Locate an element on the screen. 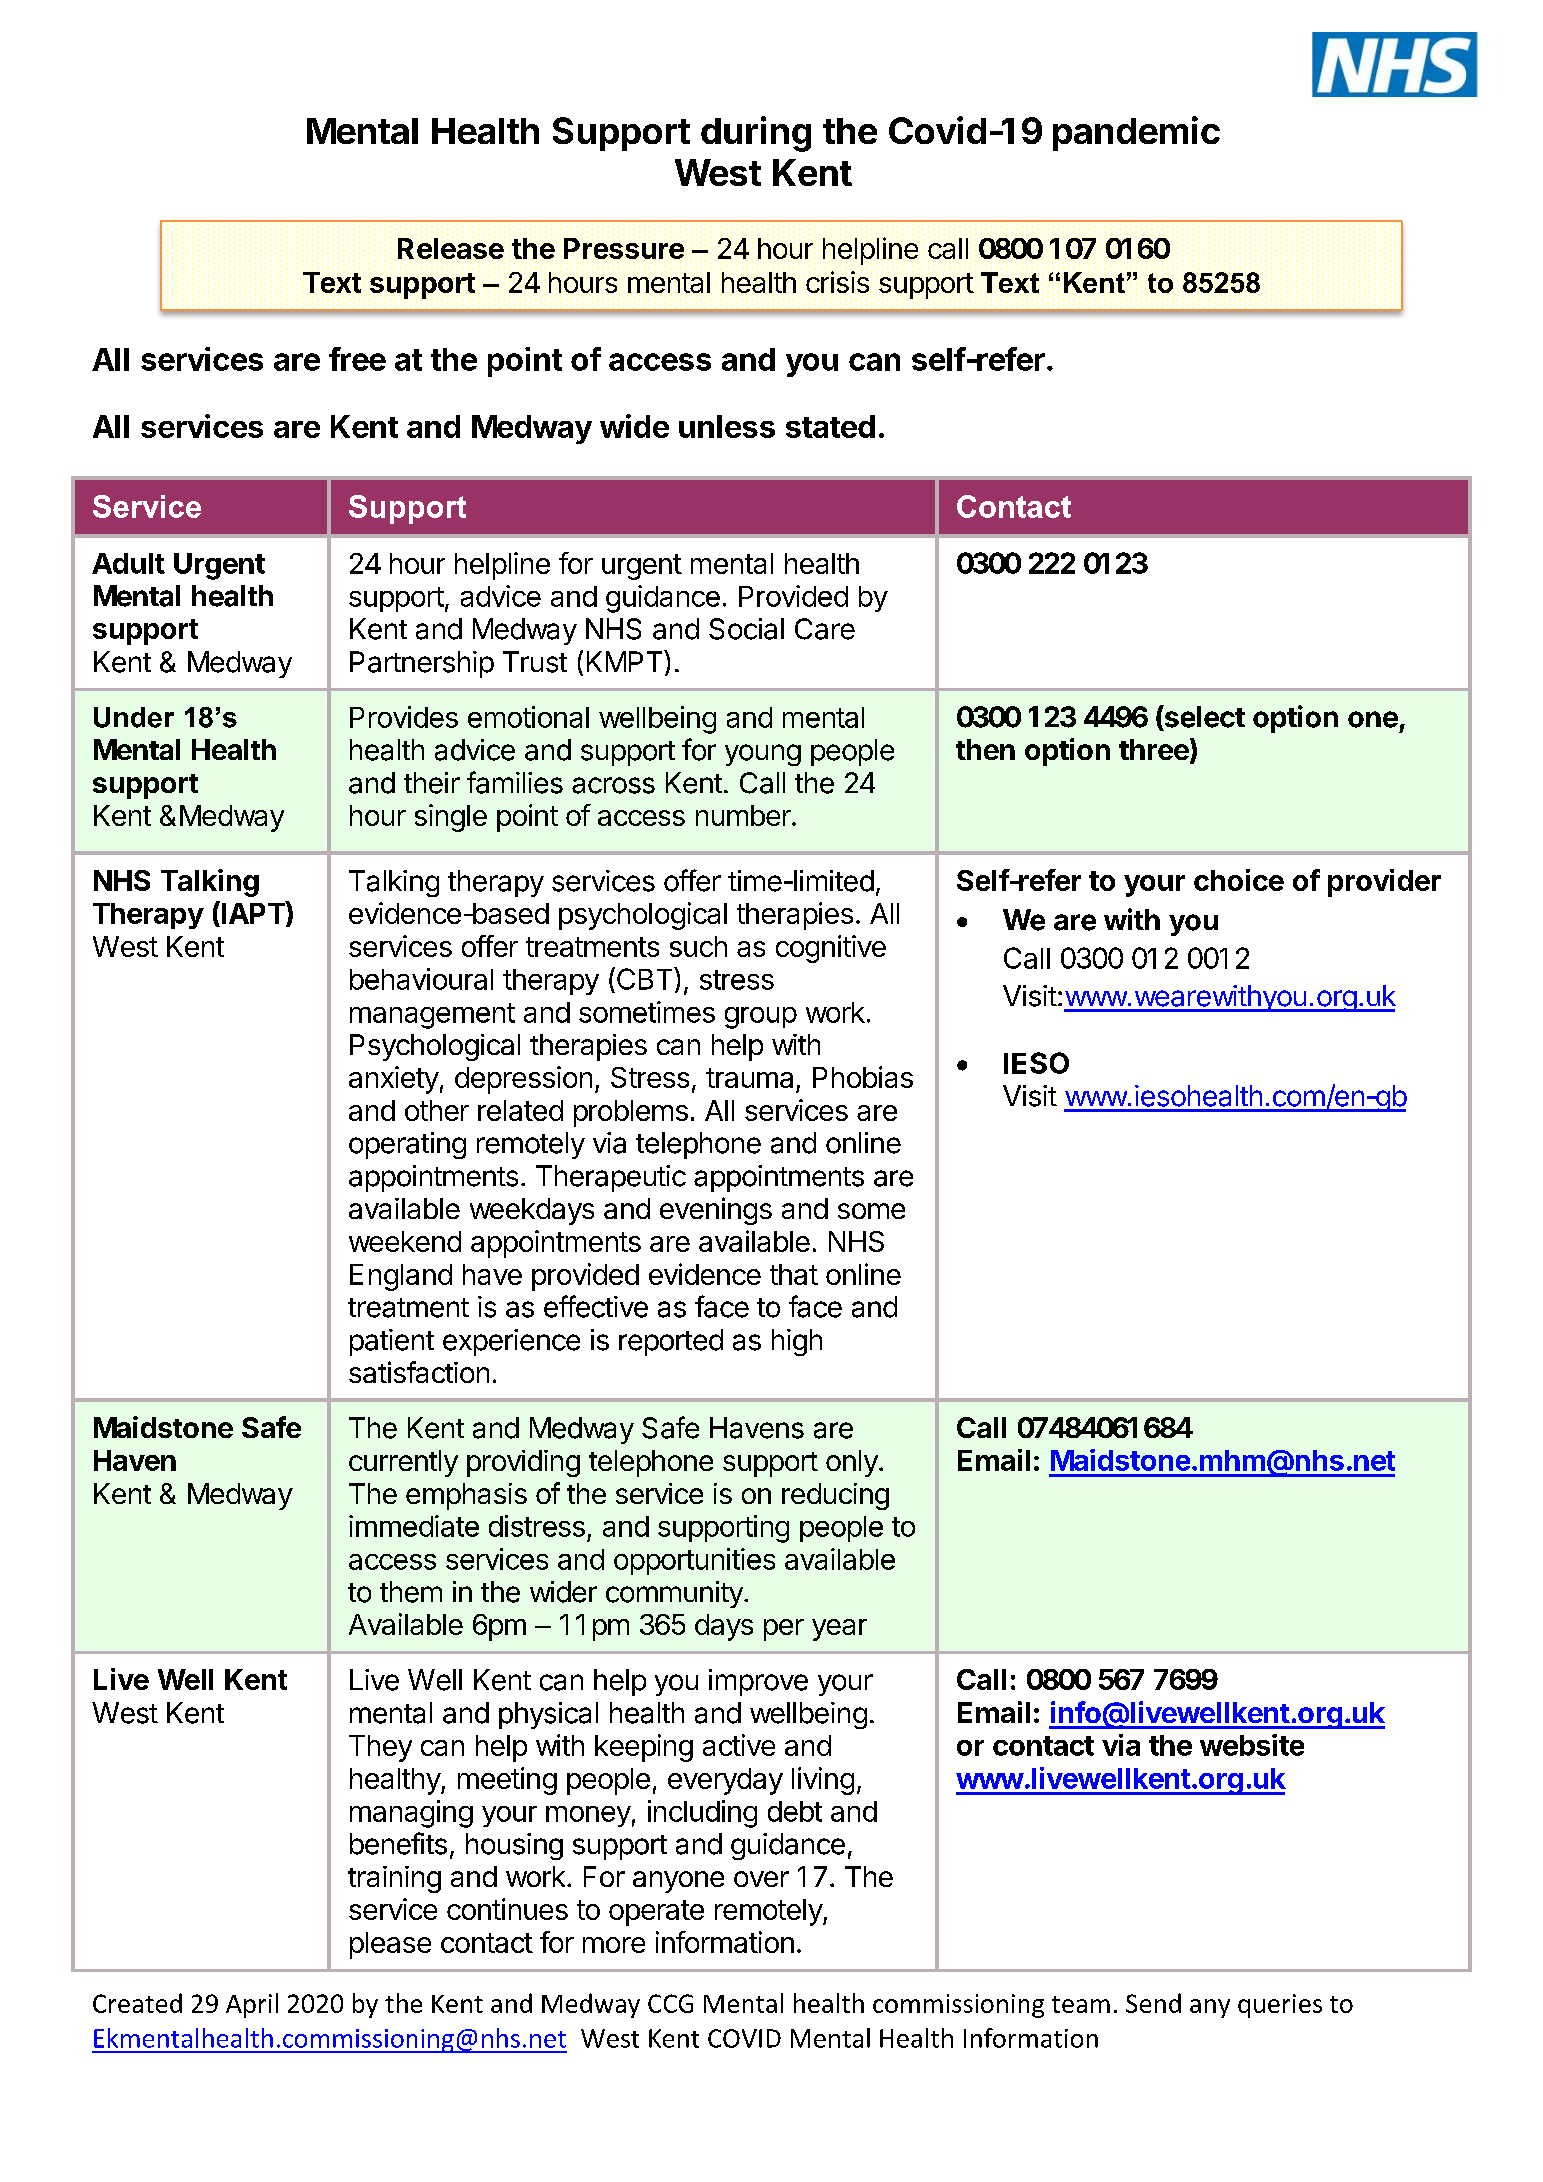  choice is located at coordinates (1239, 880).
